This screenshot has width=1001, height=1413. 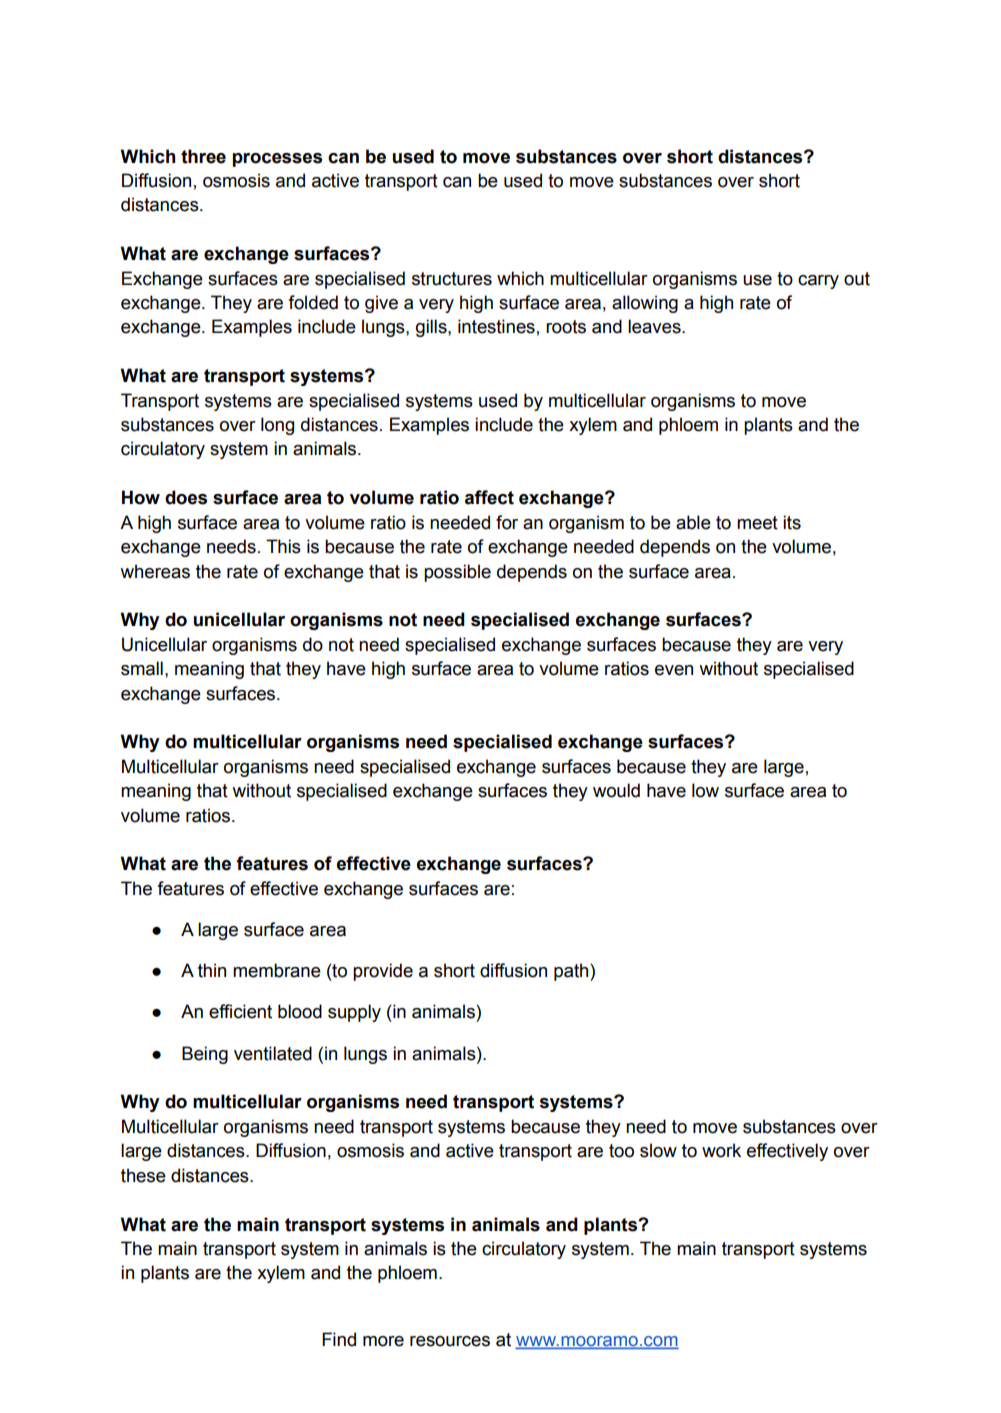 What do you see at coordinates (142, 668) in the screenshot?
I see `small` at bounding box center [142, 668].
